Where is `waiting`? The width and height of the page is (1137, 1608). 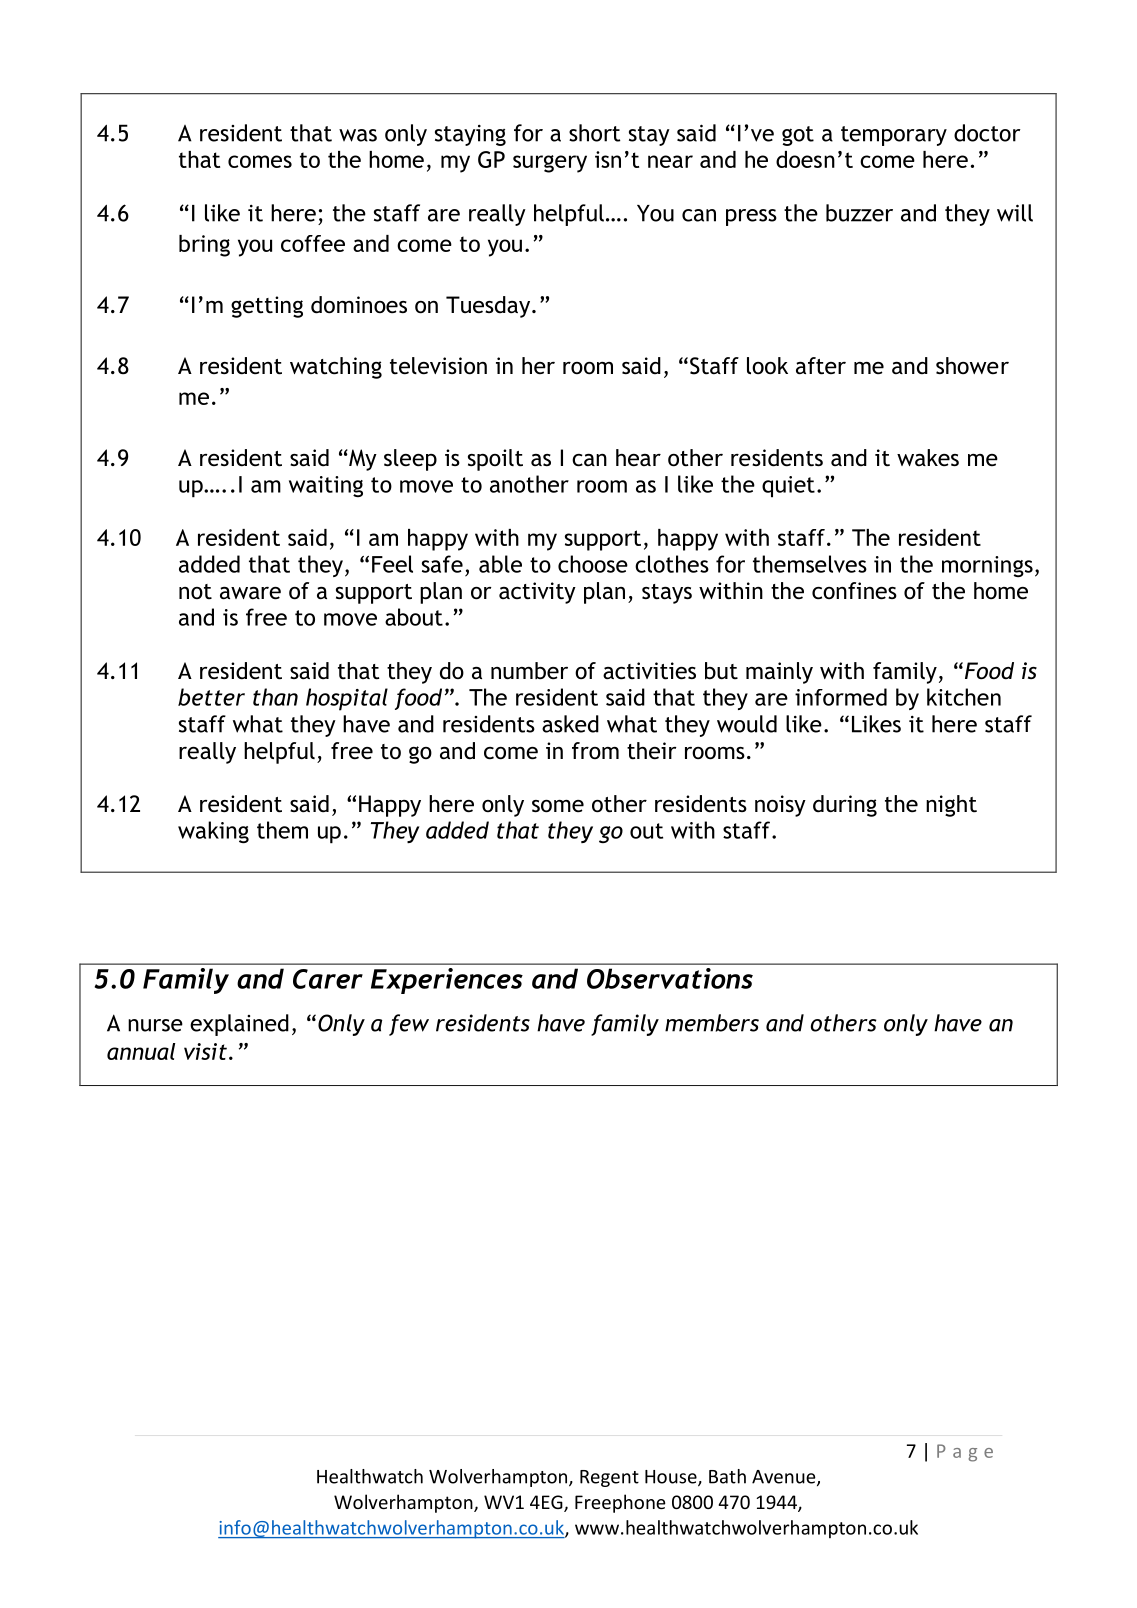 waiting is located at coordinates (326, 486).
